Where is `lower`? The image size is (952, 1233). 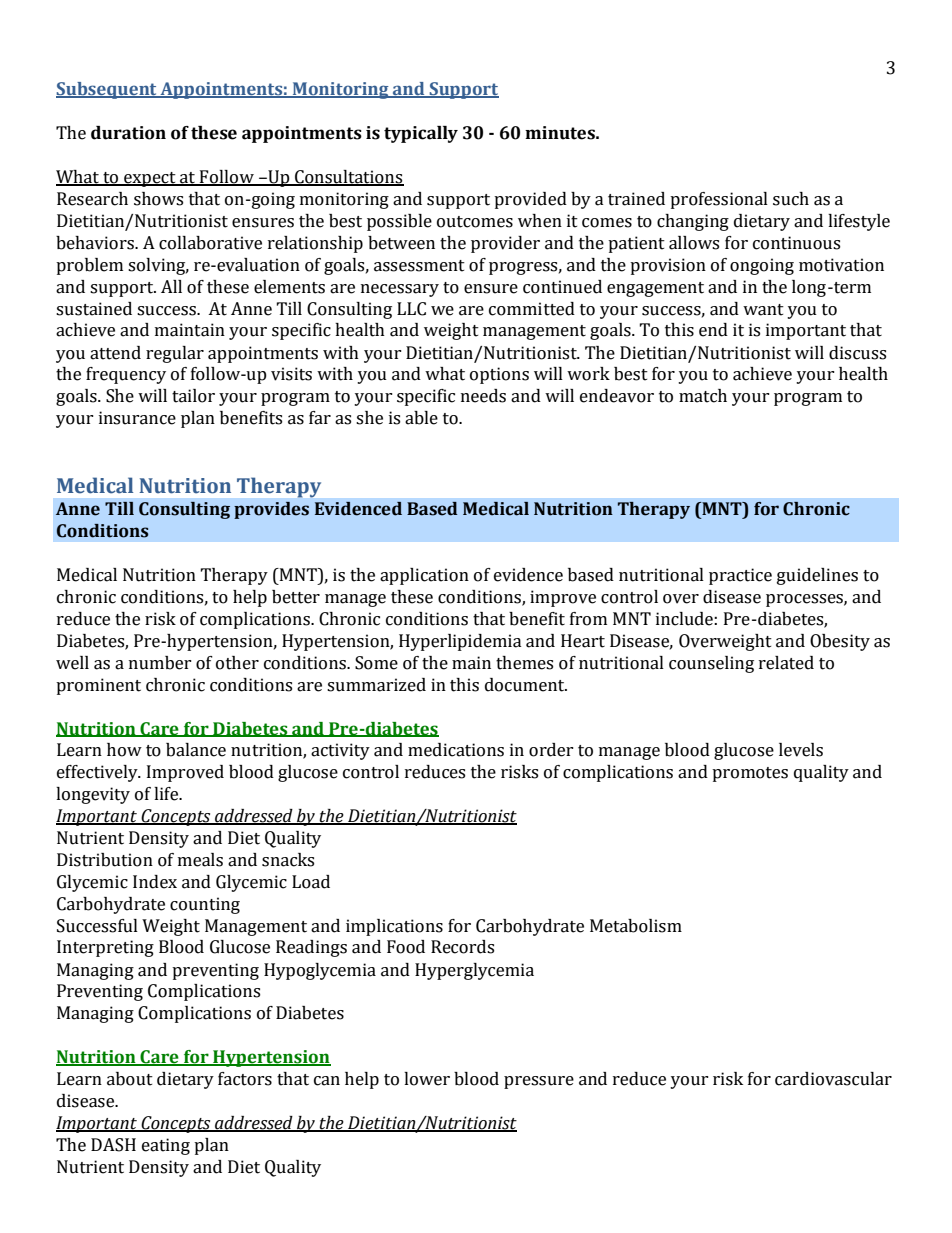 lower is located at coordinates (427, 1079).
